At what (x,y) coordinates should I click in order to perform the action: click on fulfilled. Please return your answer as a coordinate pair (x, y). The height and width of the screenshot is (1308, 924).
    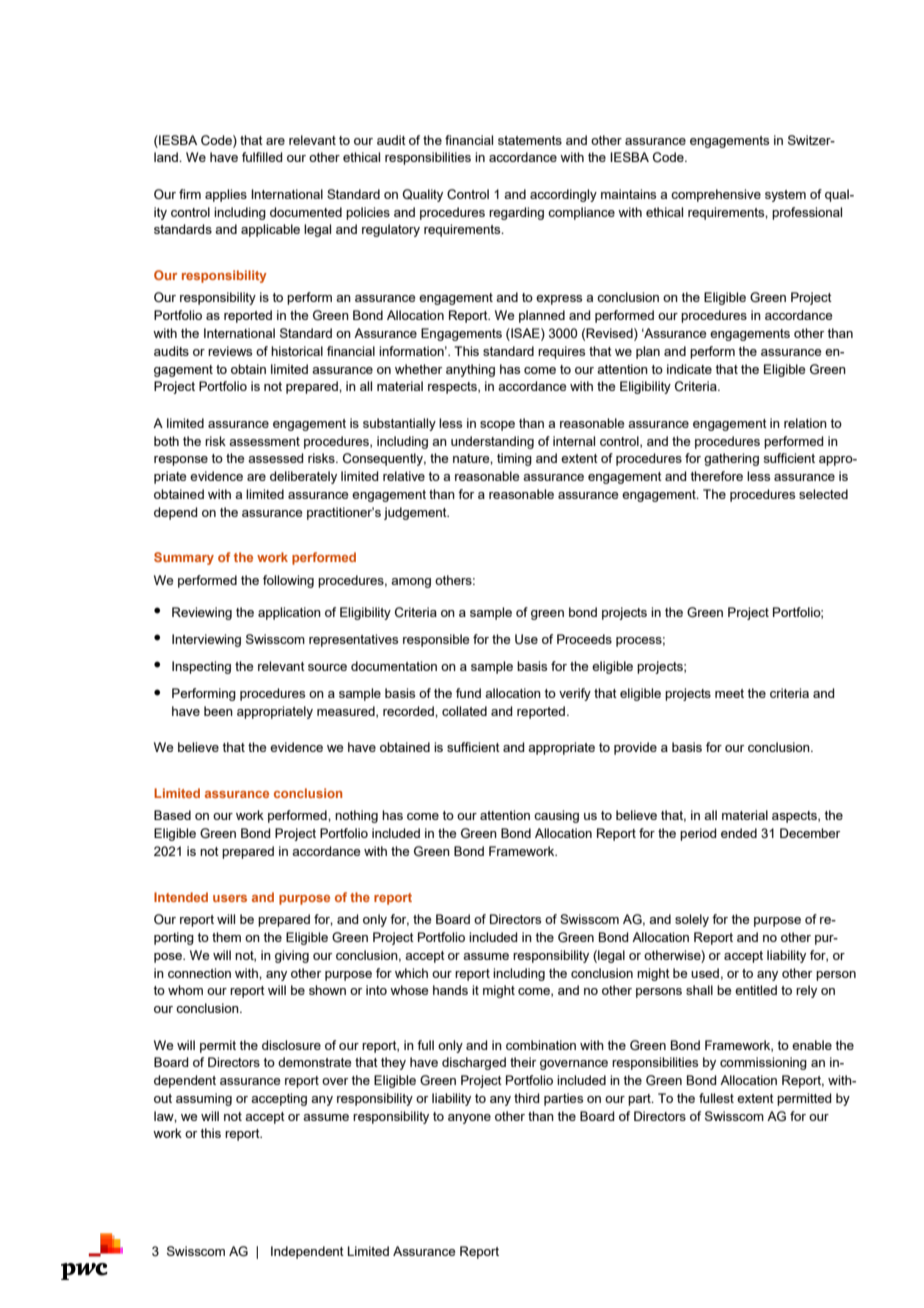
    Looking at the image, I should click on (262, 157).
